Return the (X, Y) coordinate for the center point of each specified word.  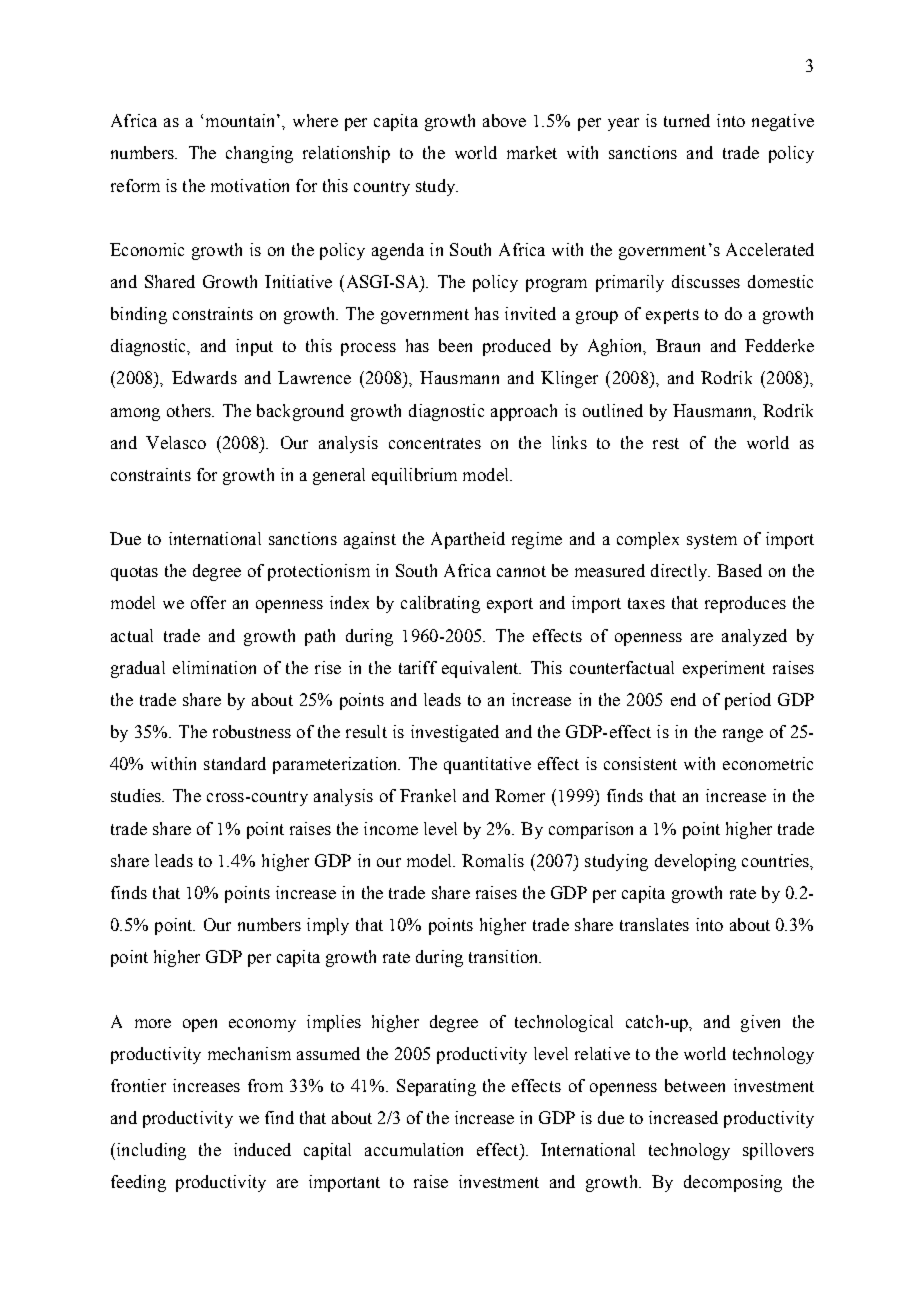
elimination (214, 667)
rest (666, 443)
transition (505, 956)
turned (687, 120)
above (504, 120)
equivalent (481, 669)
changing (259, 154)
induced (262, 1149)
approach (524, 412)
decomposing (733, 1183)
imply (328, 926)
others (190, 410)
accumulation (414, 1149)
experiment (724, 669)
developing (695, 862)
